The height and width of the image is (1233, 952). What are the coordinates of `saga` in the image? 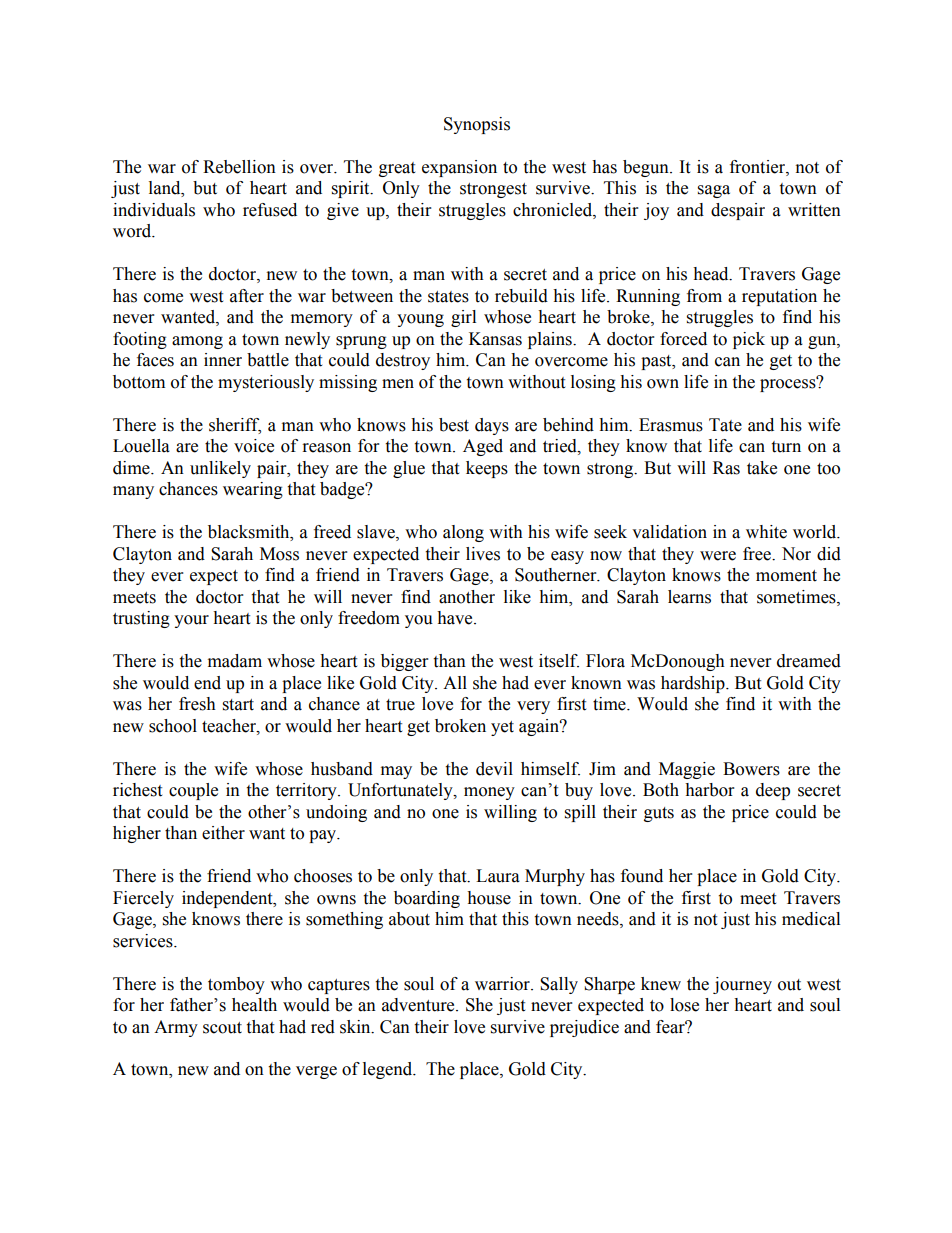 It's located at (714, 191).
